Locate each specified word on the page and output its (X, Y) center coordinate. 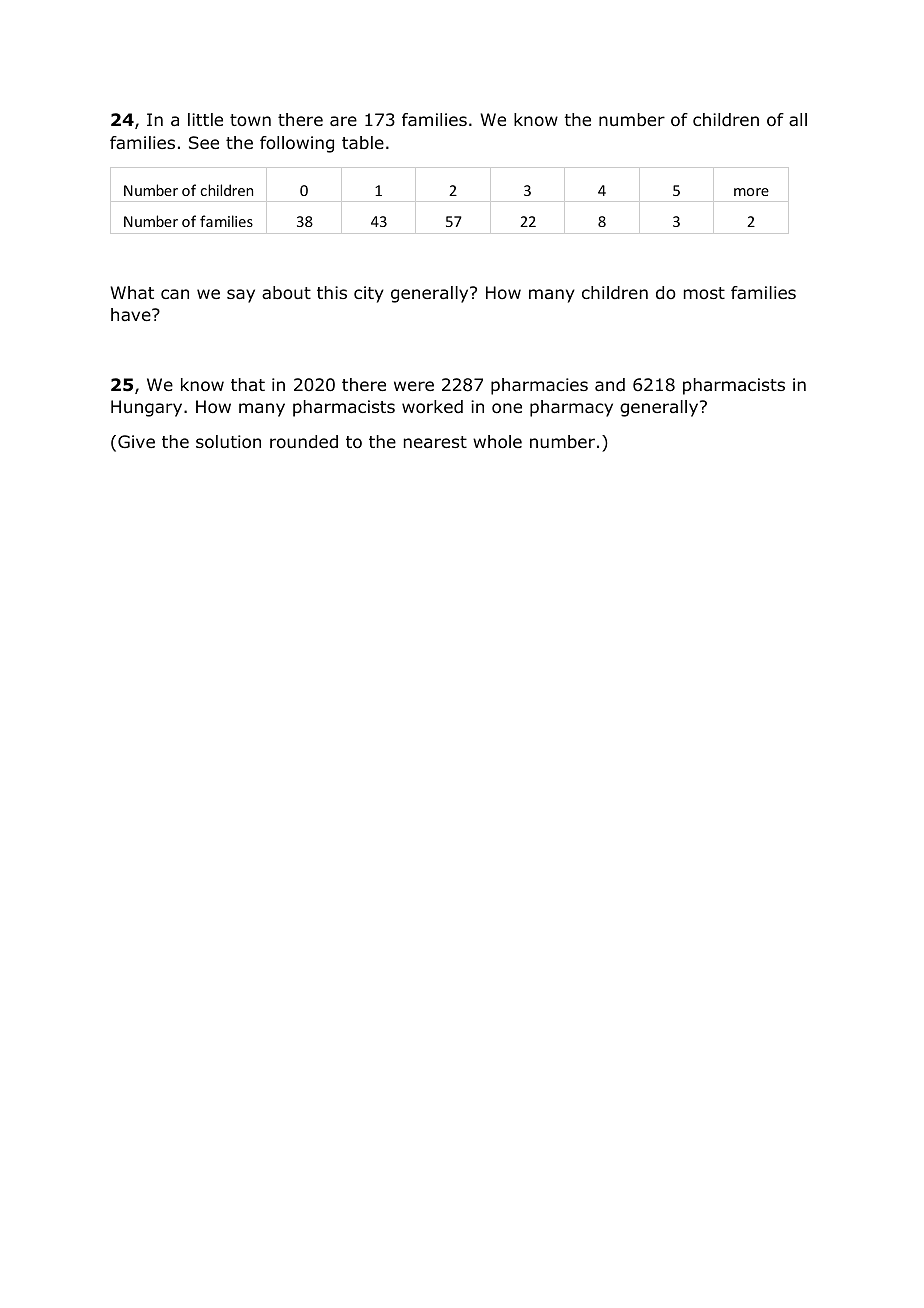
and (610, 385)
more (751, 192)
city (369, 294)
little (205, 120)
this (332, 292)
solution (228, 442)
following (297, 144)
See (204, 143)
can (175, 294)
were (414, 386)
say (241, 296)
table (363, 143)
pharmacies (539, 386)
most (704, 293)
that (248, 384)
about (286, 293)
